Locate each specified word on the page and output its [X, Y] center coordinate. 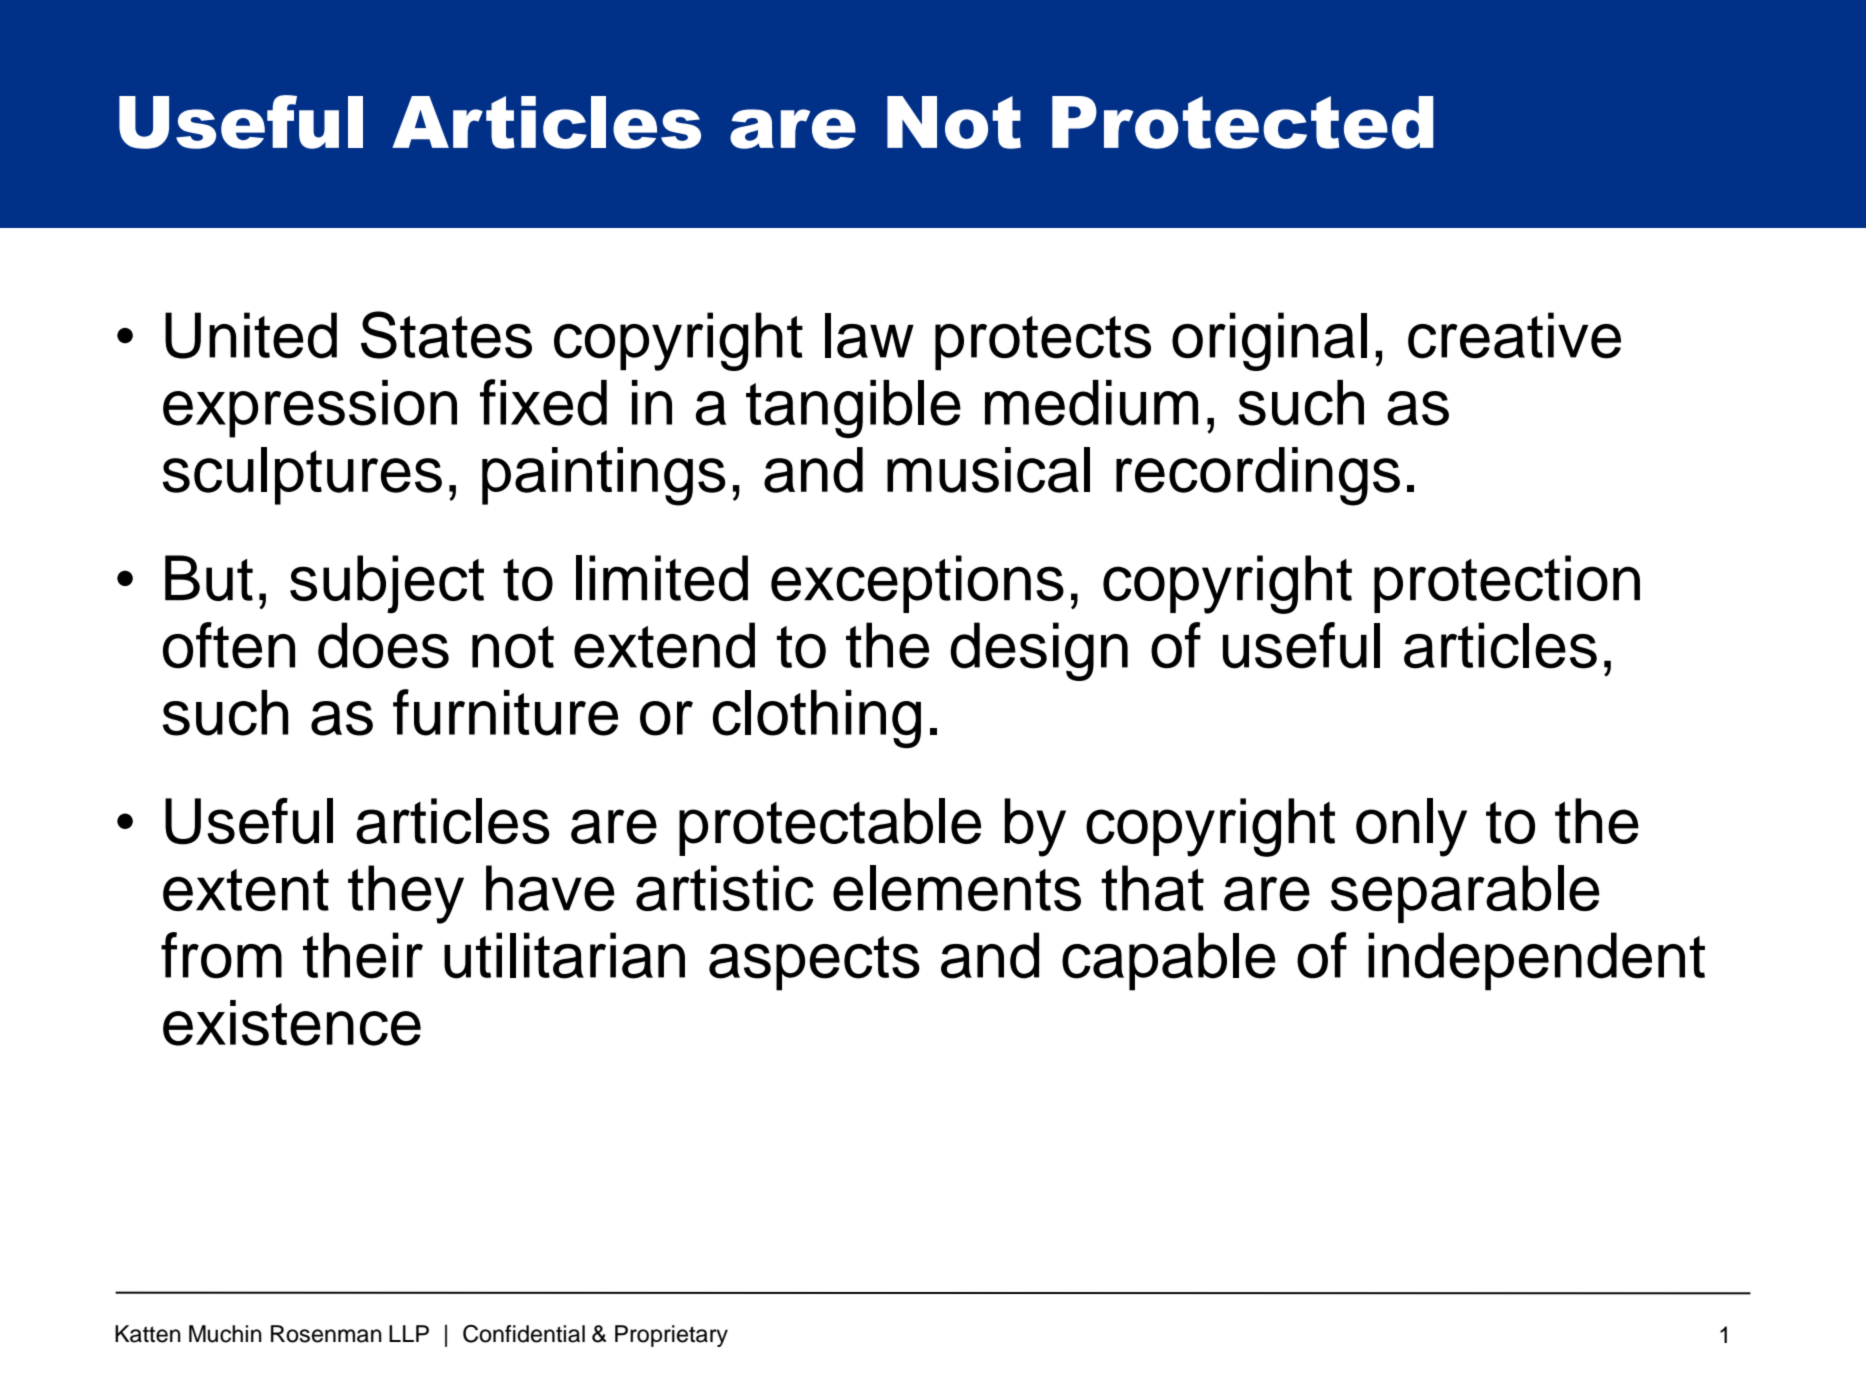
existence [292, 1023]
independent [1536, 961]
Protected [1243, 122]
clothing [817, 718]
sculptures [302, 476]
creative [1514, 335]
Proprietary [671, 1336]
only [1411, 827]
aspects [814, 963]
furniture [505, 712]
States [446, 335]
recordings [1258, 476]
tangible [853, 409]
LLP [409, 1333]
